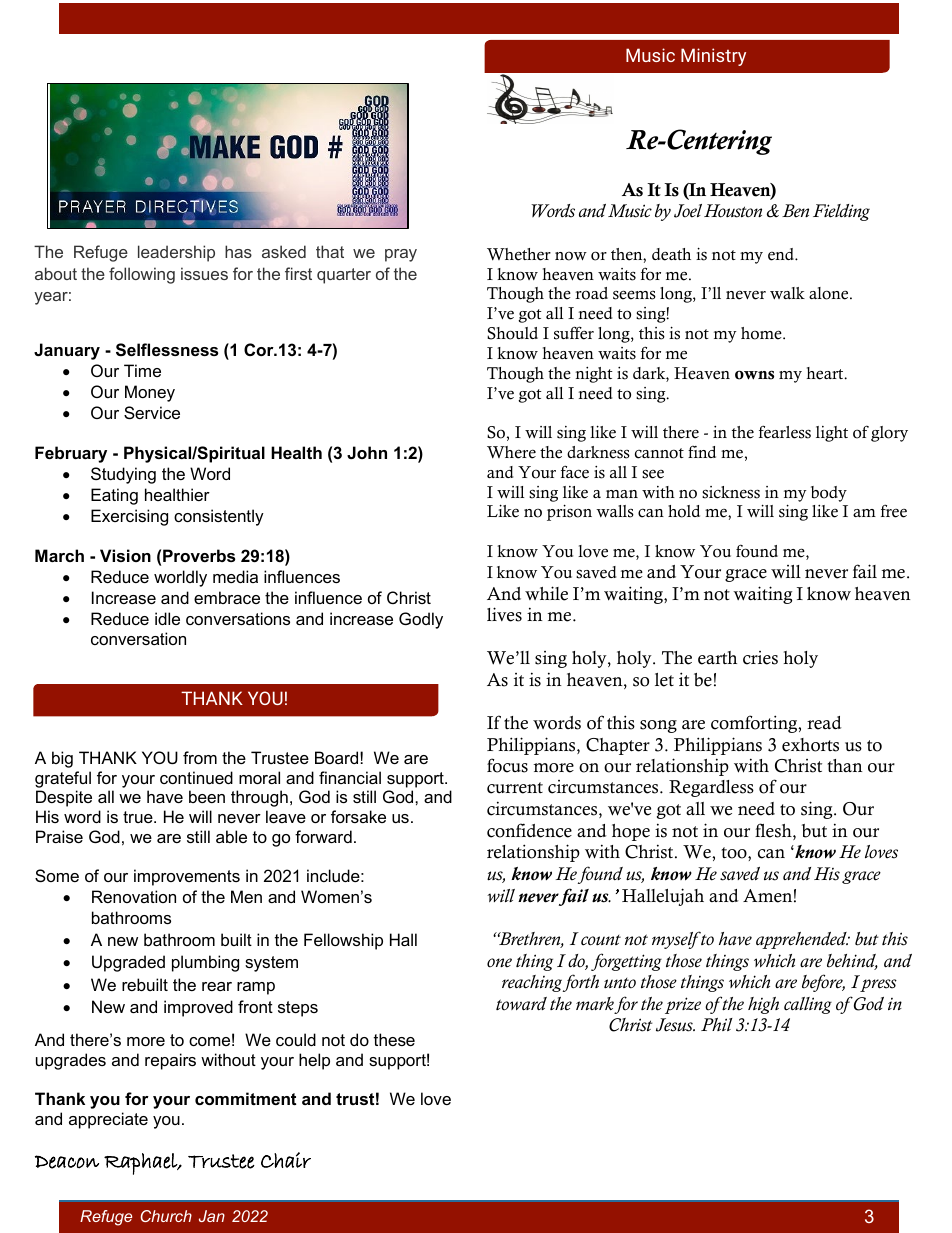  What do you see at coordinates (141, 1164) in the screenshot?
I see `Raphael` at bounding box center [141, 1164].
